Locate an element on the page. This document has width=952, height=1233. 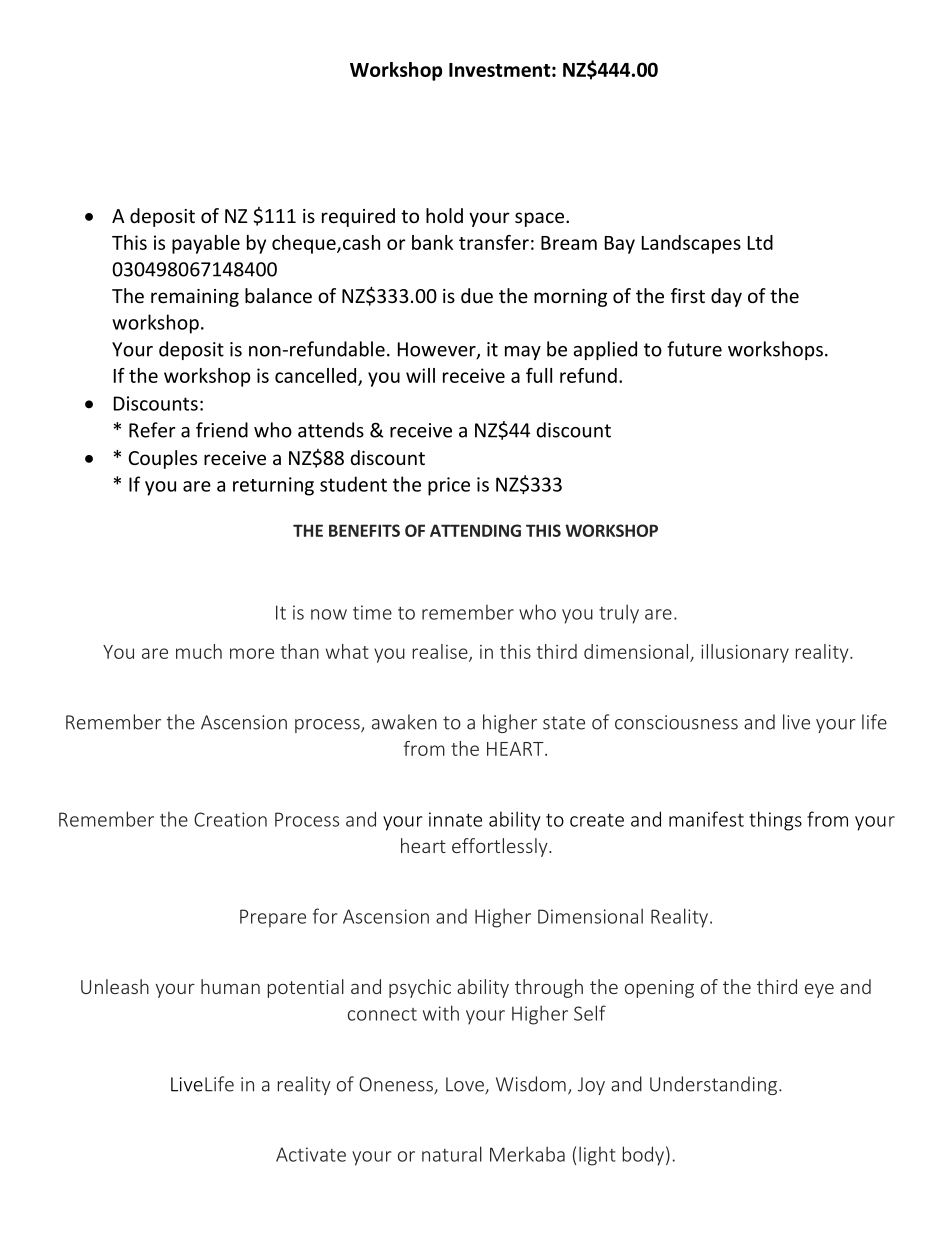
manifest is located at coordinates (706, 819).
